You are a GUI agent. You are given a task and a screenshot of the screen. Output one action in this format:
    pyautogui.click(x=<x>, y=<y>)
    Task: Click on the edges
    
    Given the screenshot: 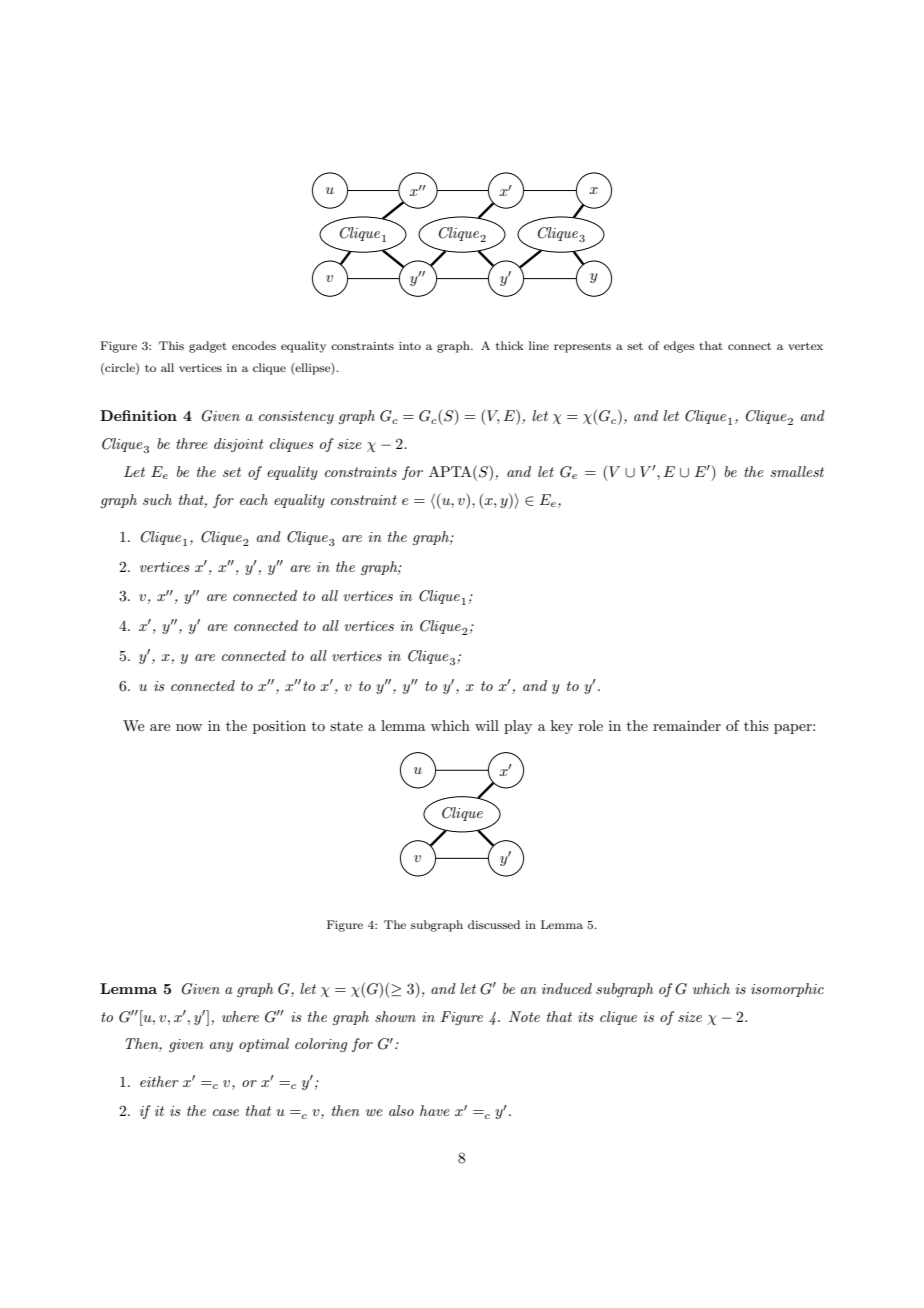 What is the action you would take?
    pyautogui.click(x=679, y=347)
